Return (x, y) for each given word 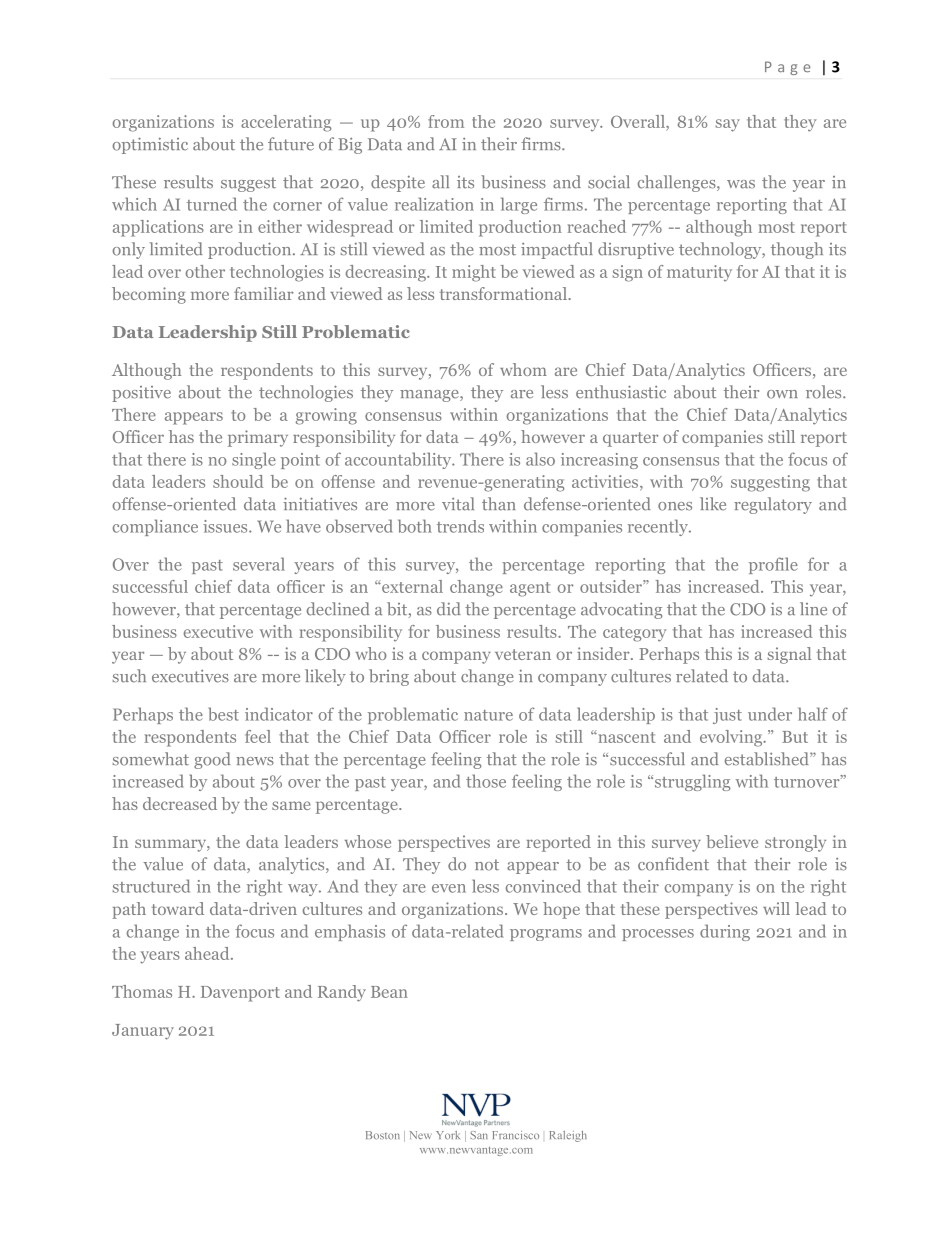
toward (178, 908)
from (446, 121)
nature (488, 715)
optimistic (150, 145)
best (224, 714)
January (143, 1032)
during (725, 932)
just (727, 716)
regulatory (773, 505)
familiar (263, 293)
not (487, 865)
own (782, 394)
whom (523, 369)
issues (226, 526)
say (728, 125)
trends (460, 526)
